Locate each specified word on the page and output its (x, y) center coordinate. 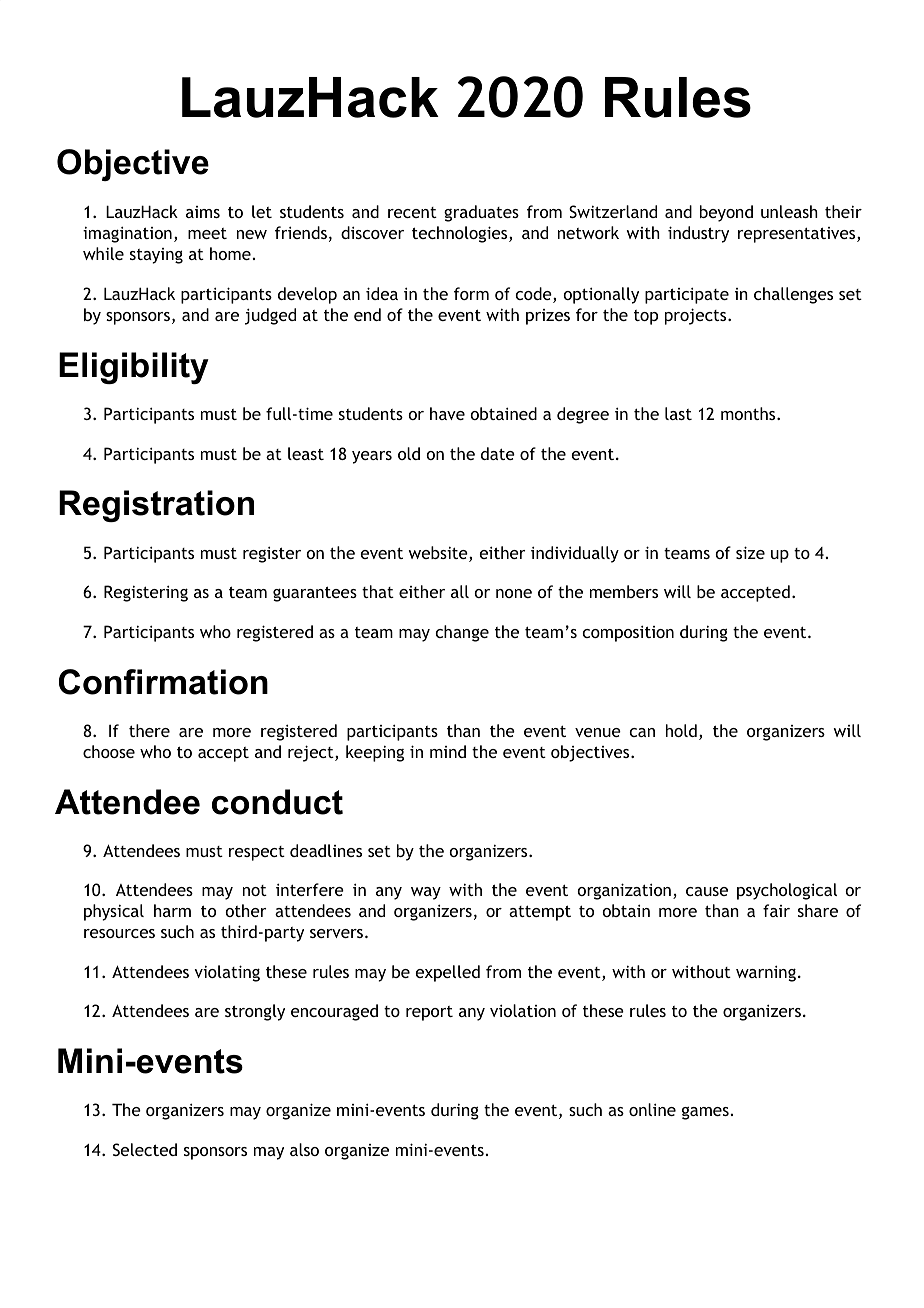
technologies (461, 234)
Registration (156, 506)
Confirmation (163, 682)
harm (172, 910)
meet (207, 233)
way (426, 893)
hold (681, 730)
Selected (145, 1149)
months (749, 413)
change (462, 633)
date (498, 453)
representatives (798, 235)
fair (776, 910)
